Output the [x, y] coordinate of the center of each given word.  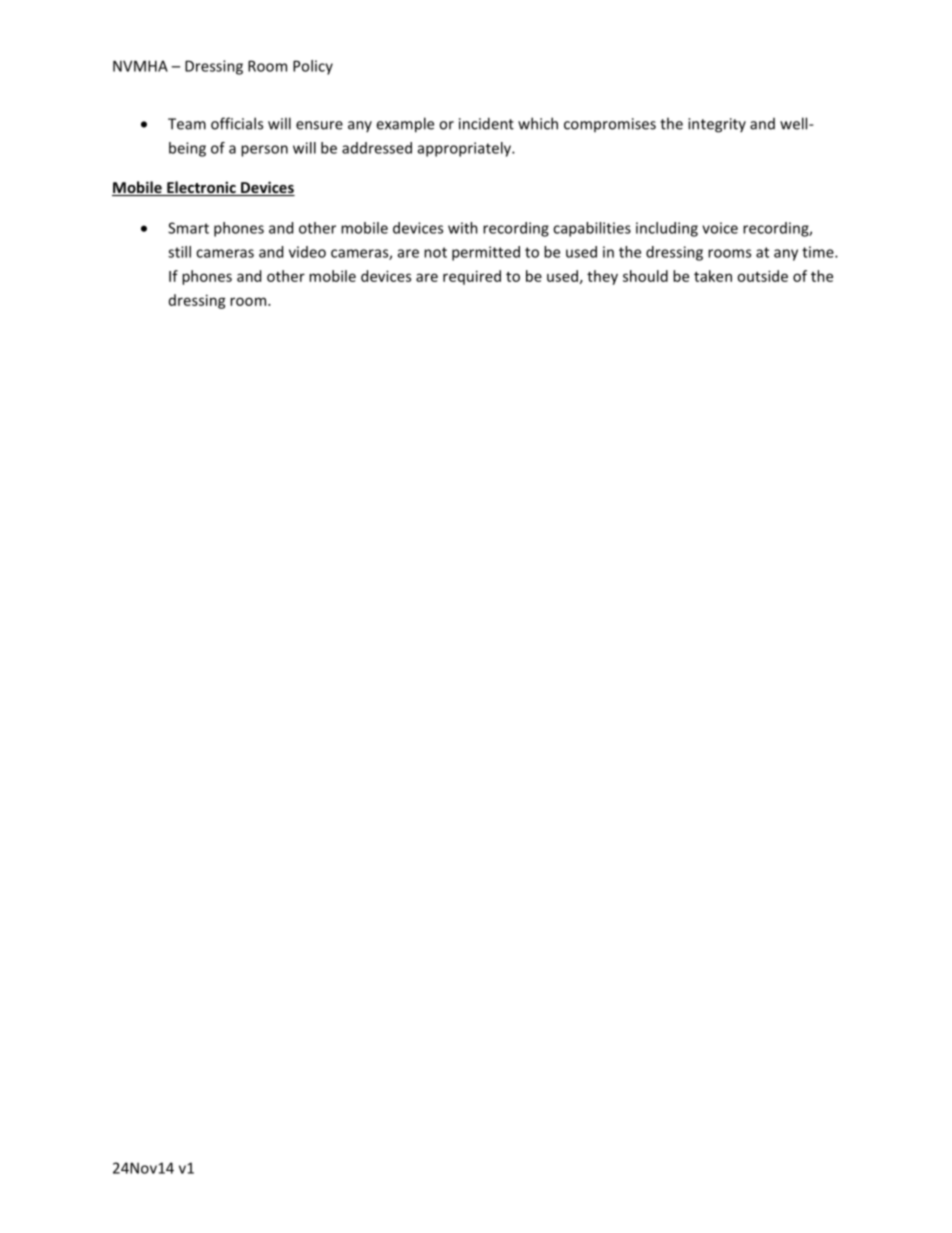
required [472, 277]
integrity [717, 125]
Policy [313, 67]
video [307, 252]
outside [762, 276]
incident [486, 123]
